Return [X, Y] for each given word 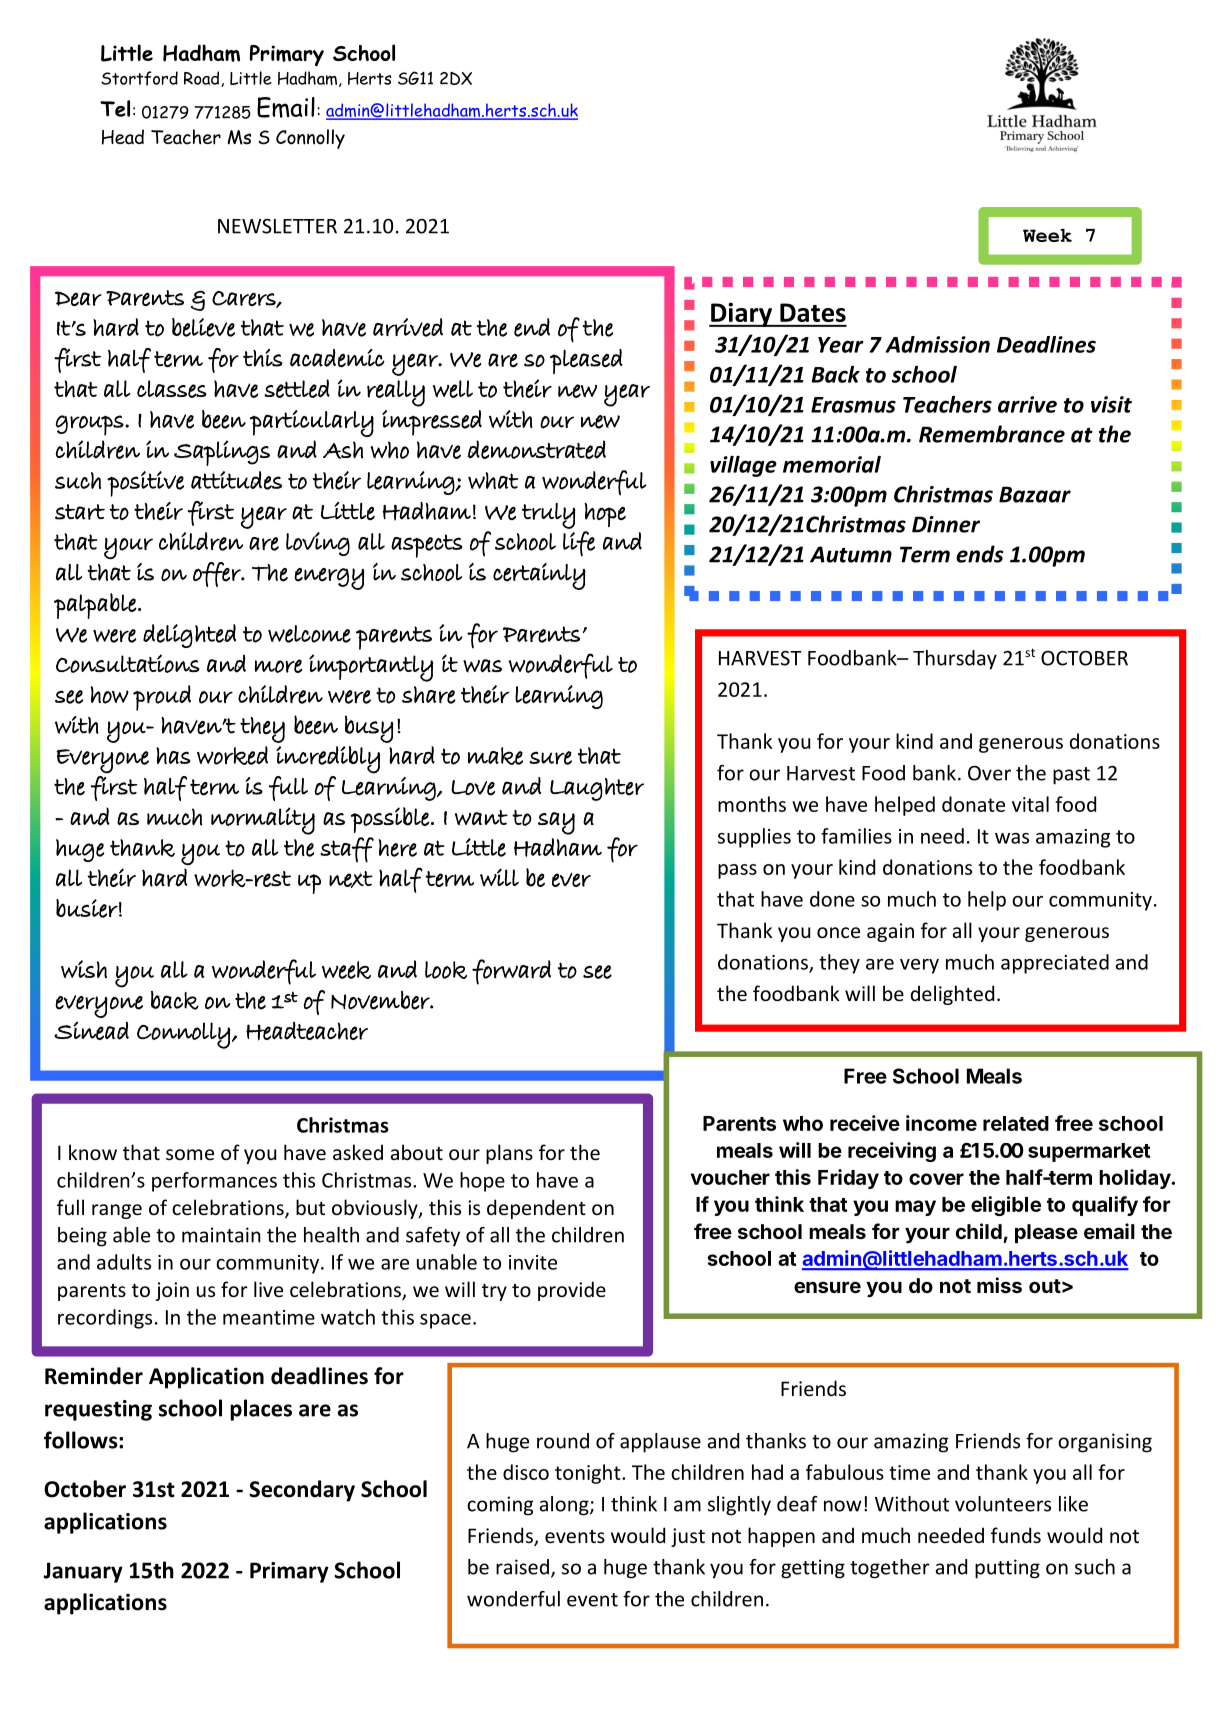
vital [1030, 804]
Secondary [302, 1491]
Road [203, 79]
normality [263, 821]
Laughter [597, 789]
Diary [741, 314]
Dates [813, 312]
